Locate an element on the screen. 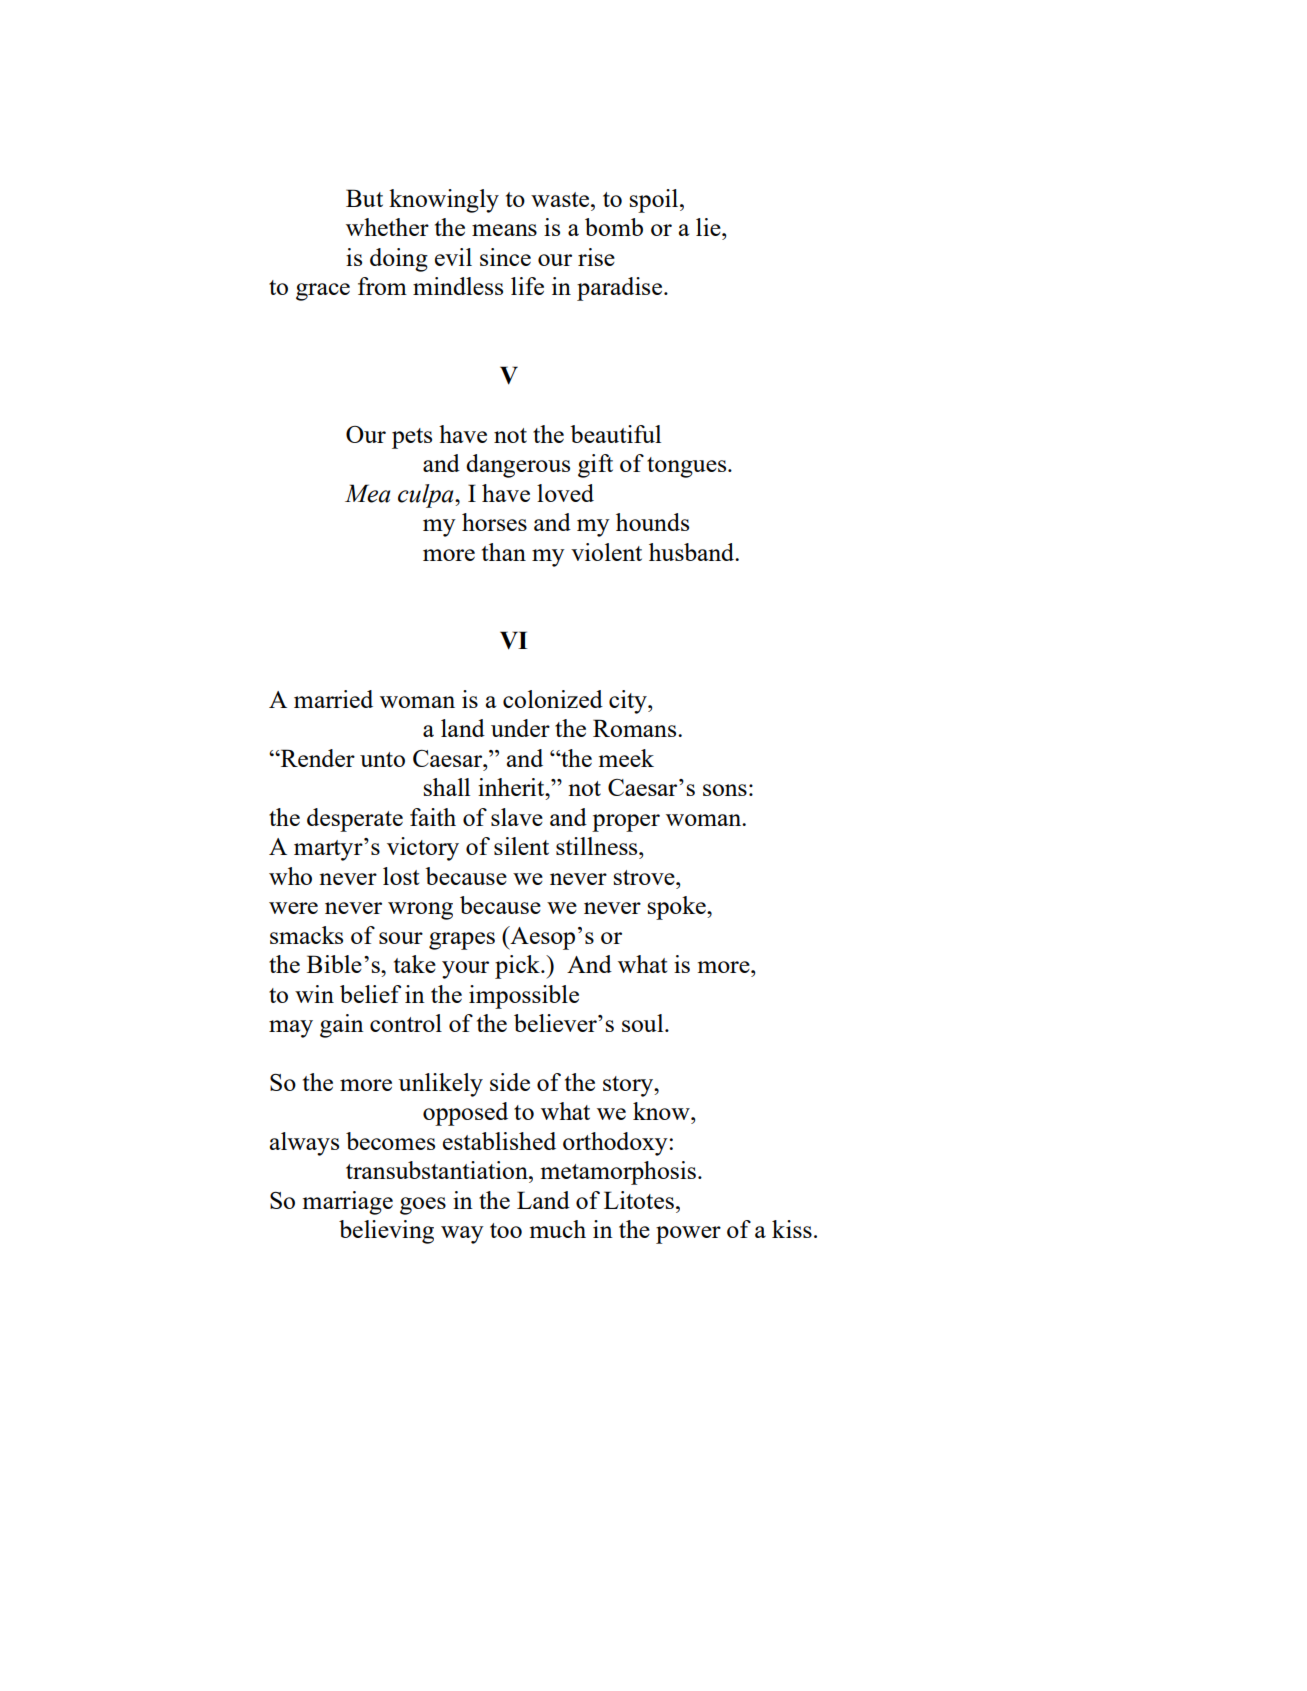  belief is located at coordinates (370, 994).
